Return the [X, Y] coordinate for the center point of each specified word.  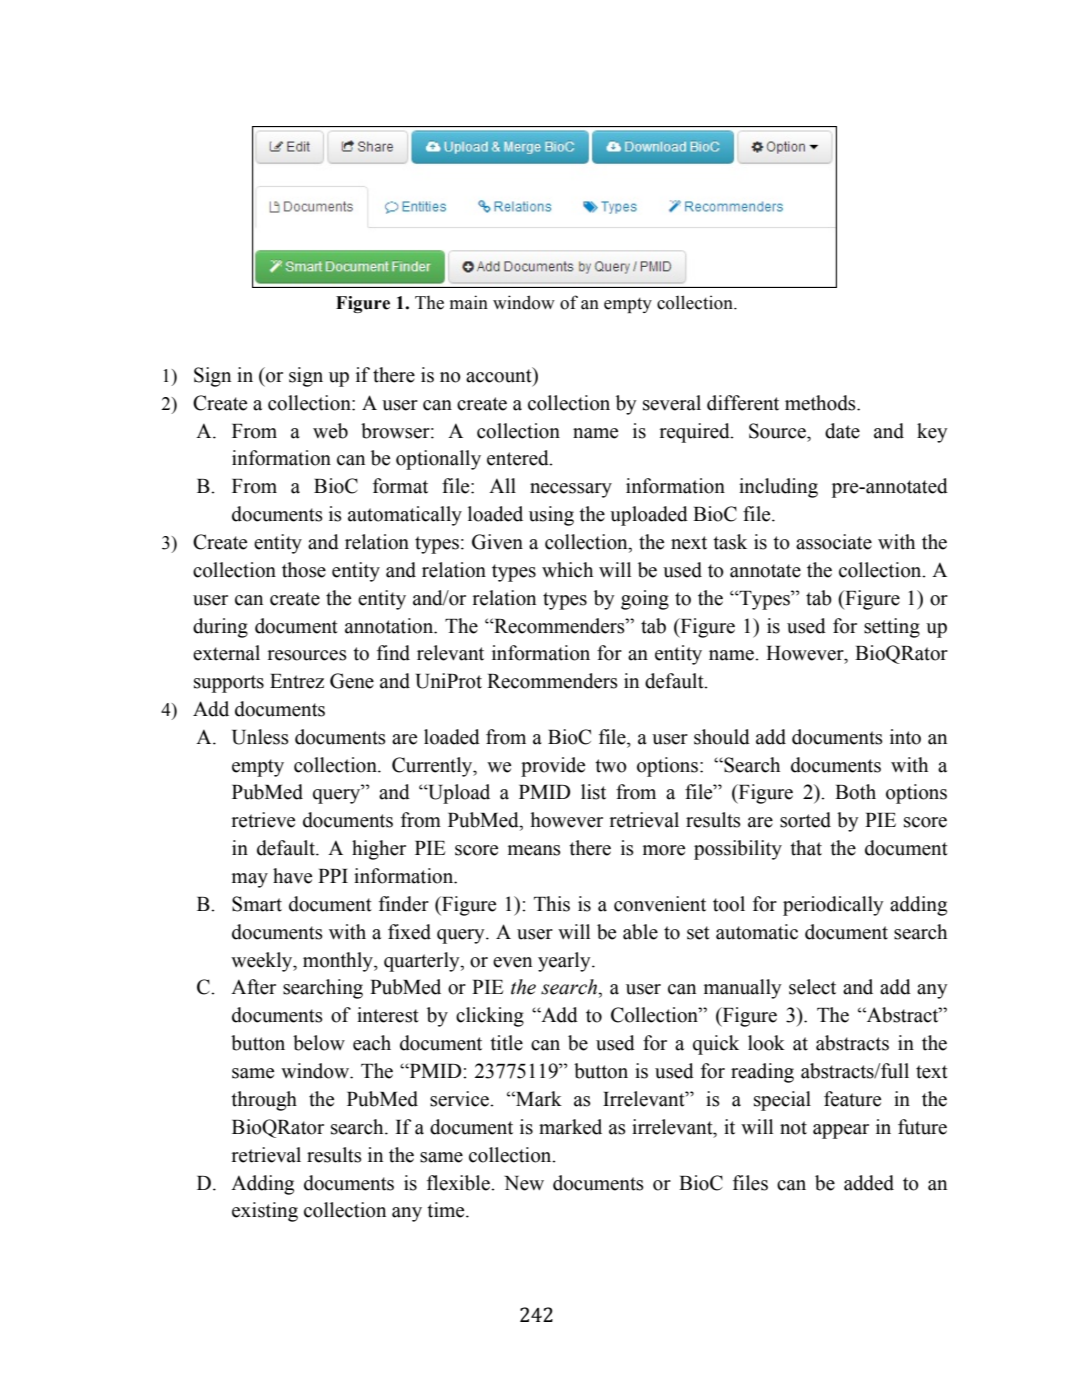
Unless [260, 737]
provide [553, 767]
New [524, 1183]
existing [265, 1212]
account [500, 375]
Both [855, 792]
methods [821, 403]
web [330, 431]
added [869, 1183]
